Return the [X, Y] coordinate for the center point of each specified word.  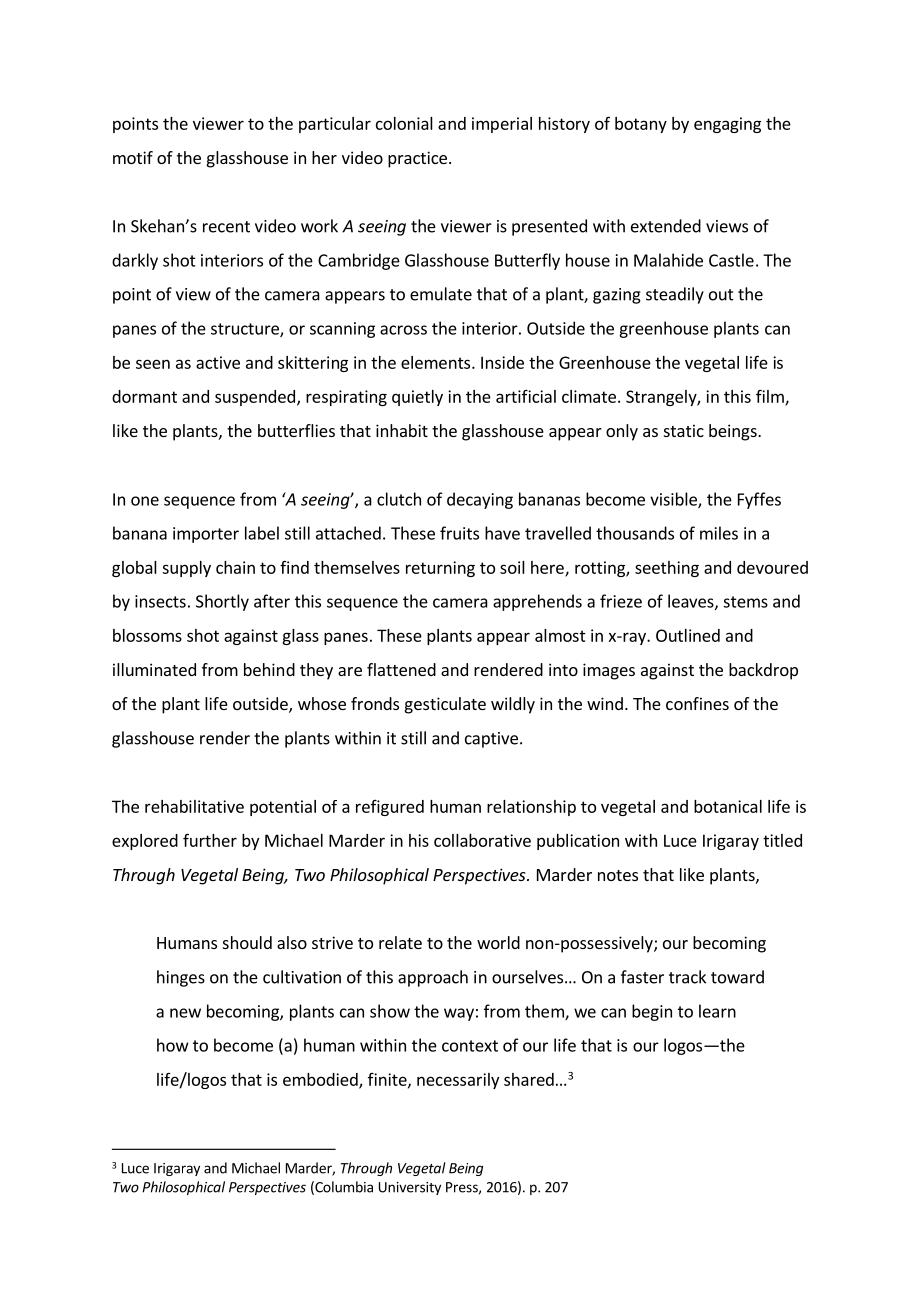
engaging [727, 125]
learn [717, 1011]
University [410, 1188]
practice [417, 159]
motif [133, 157]
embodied [321, 1080]
